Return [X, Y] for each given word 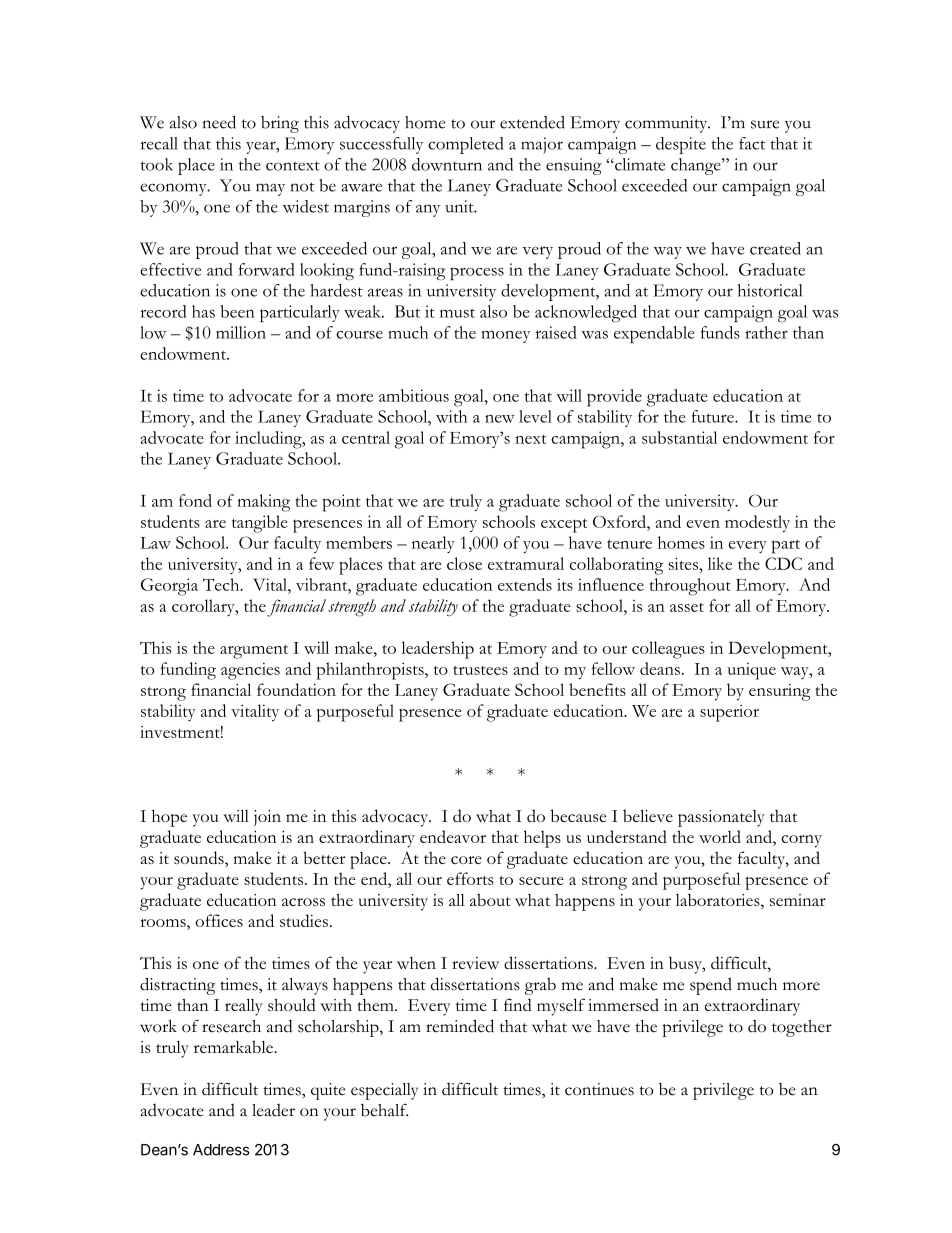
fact [752, 143]
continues [599, 1089]
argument [254, 652]
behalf [384, 1110]
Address [221, 1150]
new [500, 419]
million [241, 332]
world [720, 836]
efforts [470, 878]
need [219, 122]
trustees [480, 670]
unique [751, 671]
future [714, 416]
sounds [200, 859]
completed [465, 145]
